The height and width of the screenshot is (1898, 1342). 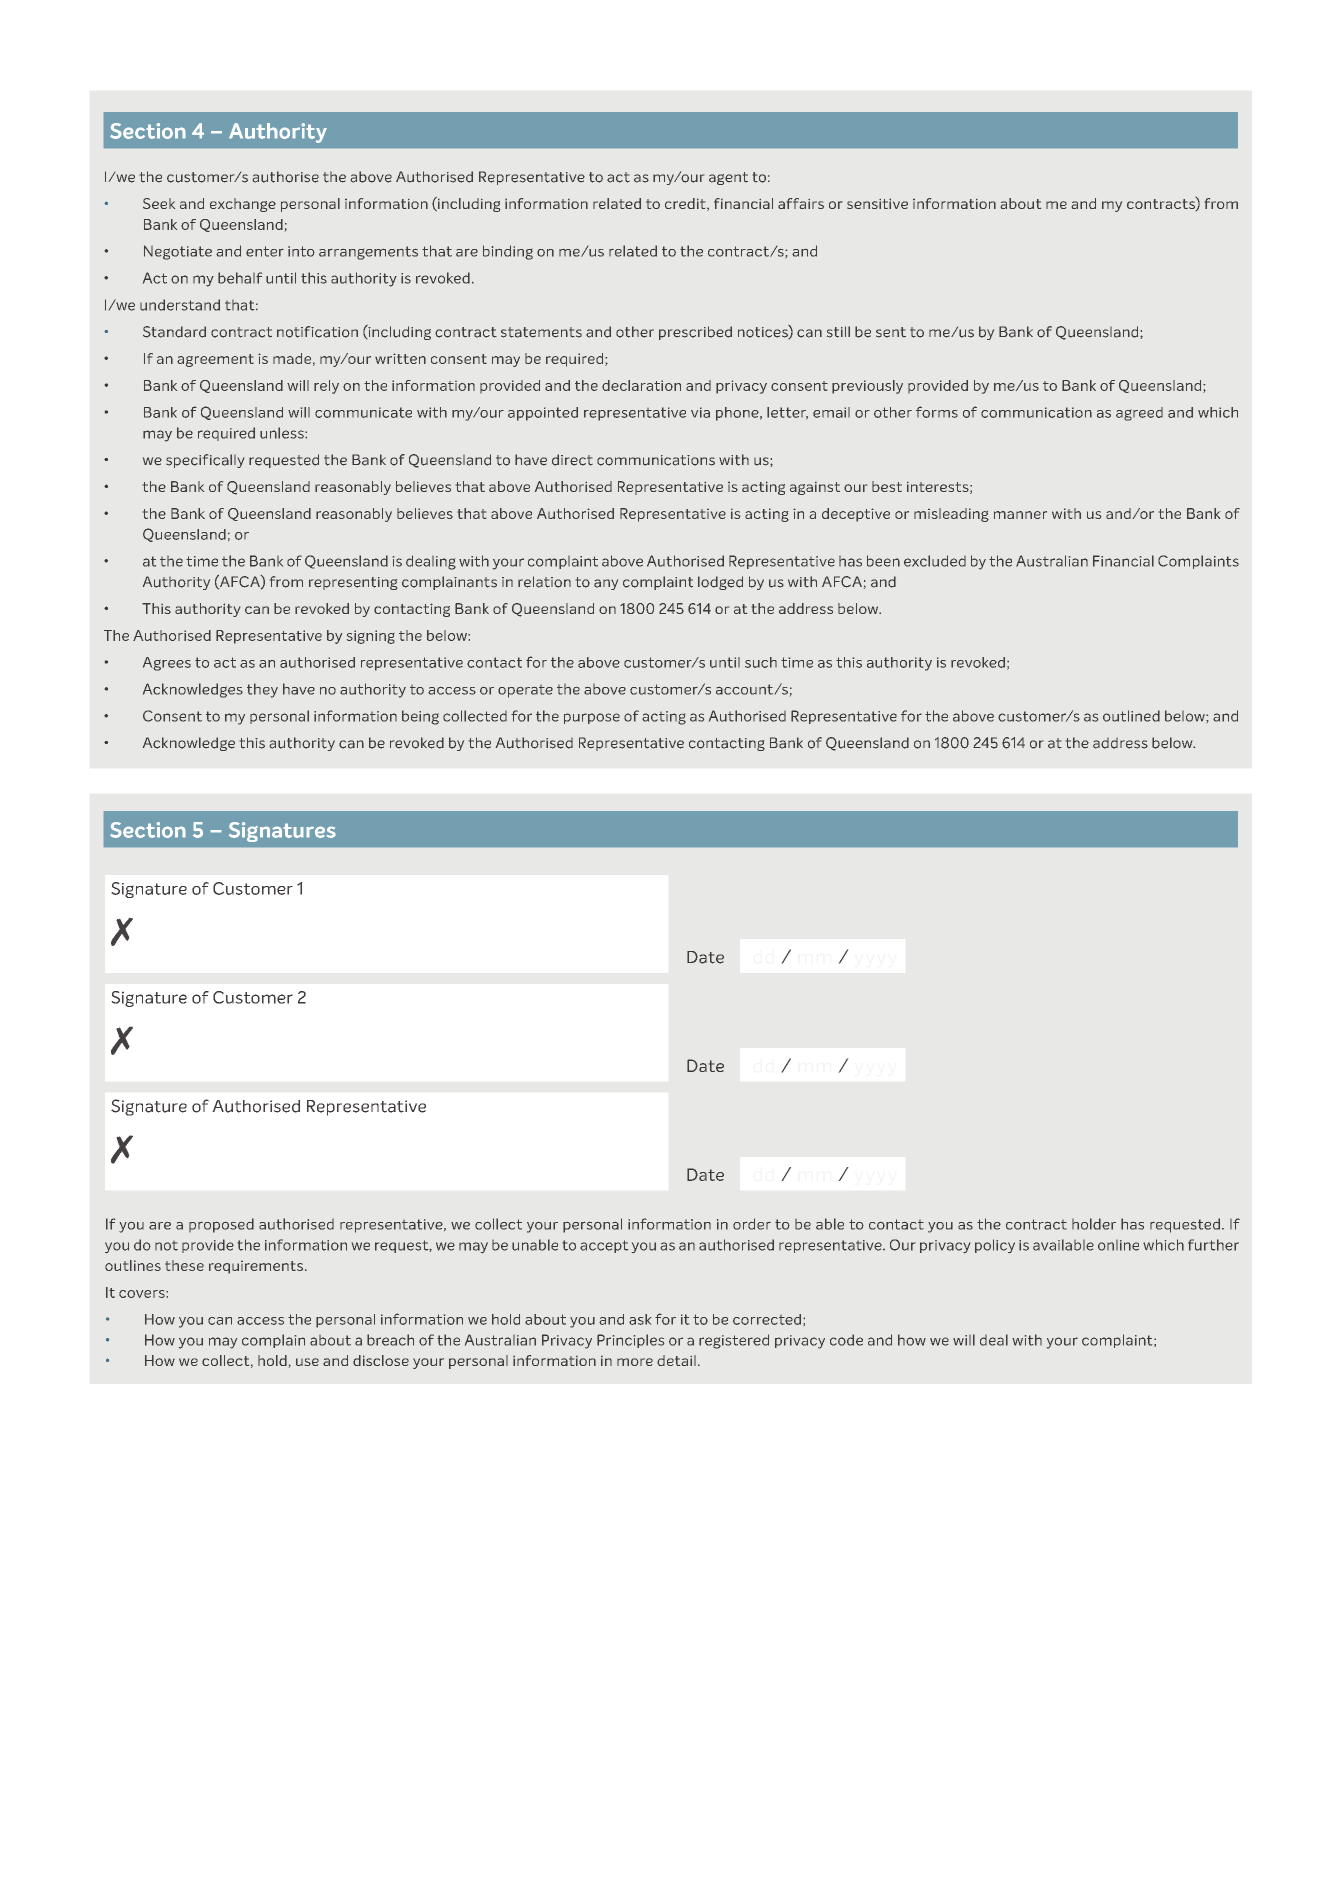 I want to click on exchange, so click(x=243, y=205).
